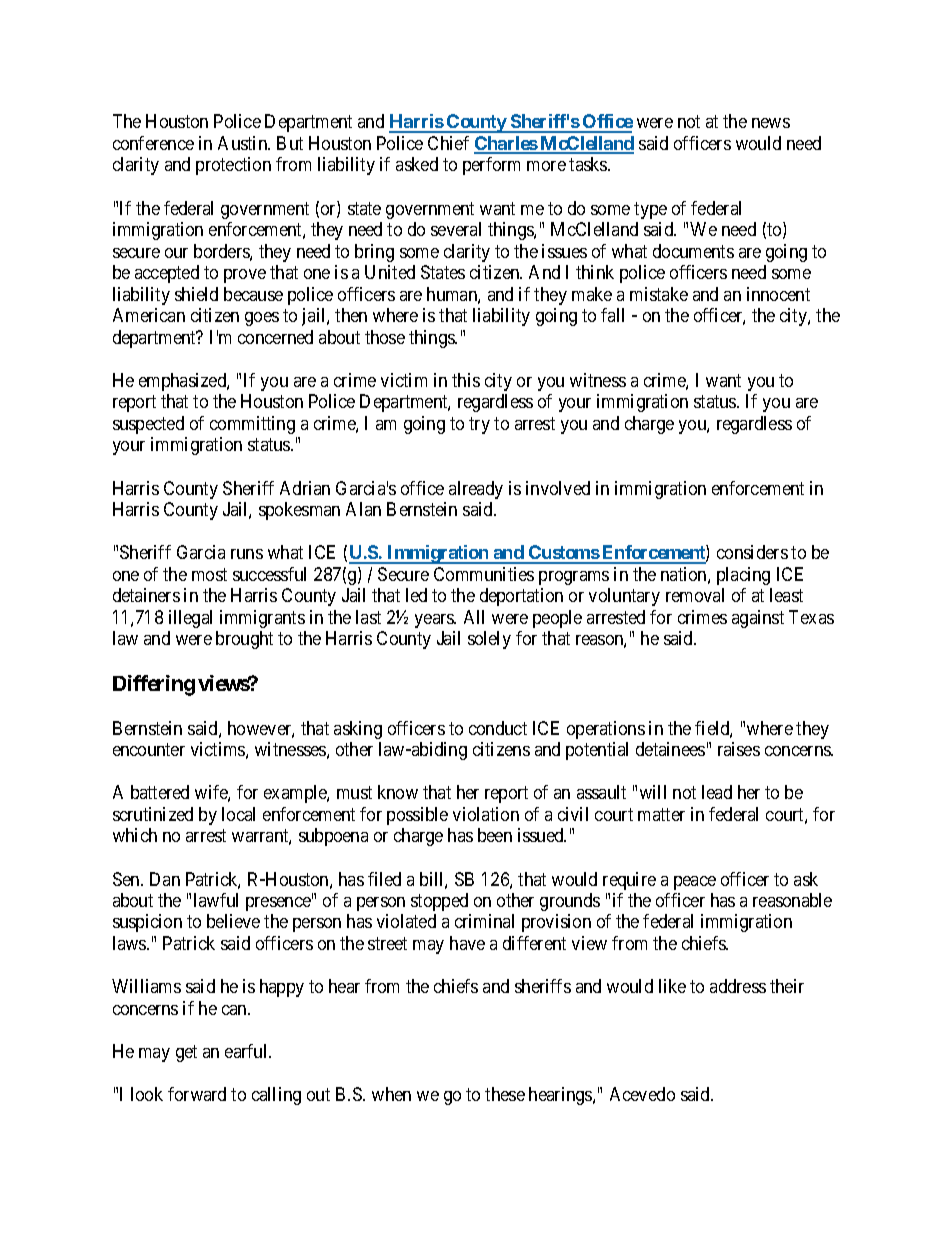  What do you see at coordinates (505, 1094) in the image?
I see `these` at bounding box center [505, 1094].
